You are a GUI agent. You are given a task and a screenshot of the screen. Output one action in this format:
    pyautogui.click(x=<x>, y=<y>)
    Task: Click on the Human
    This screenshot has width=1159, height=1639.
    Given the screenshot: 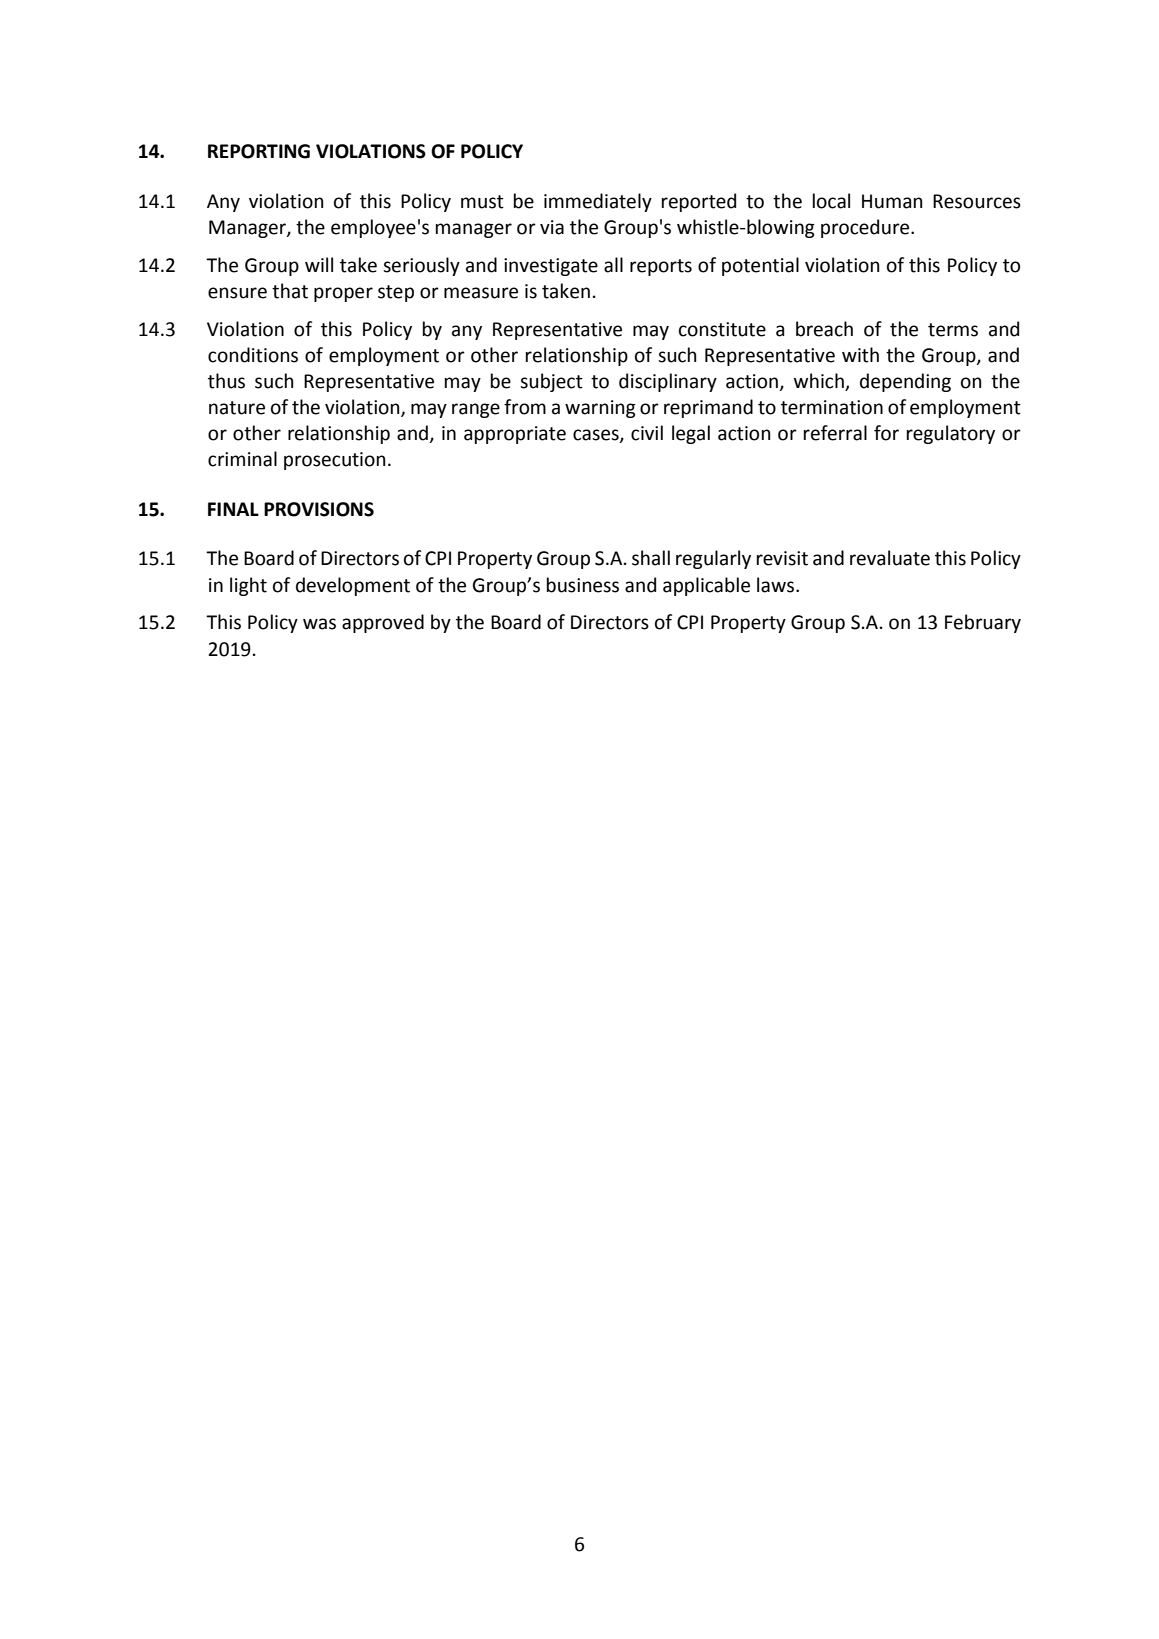 What is the action you would take?
    pyautogui.click(x=892, y=201)
